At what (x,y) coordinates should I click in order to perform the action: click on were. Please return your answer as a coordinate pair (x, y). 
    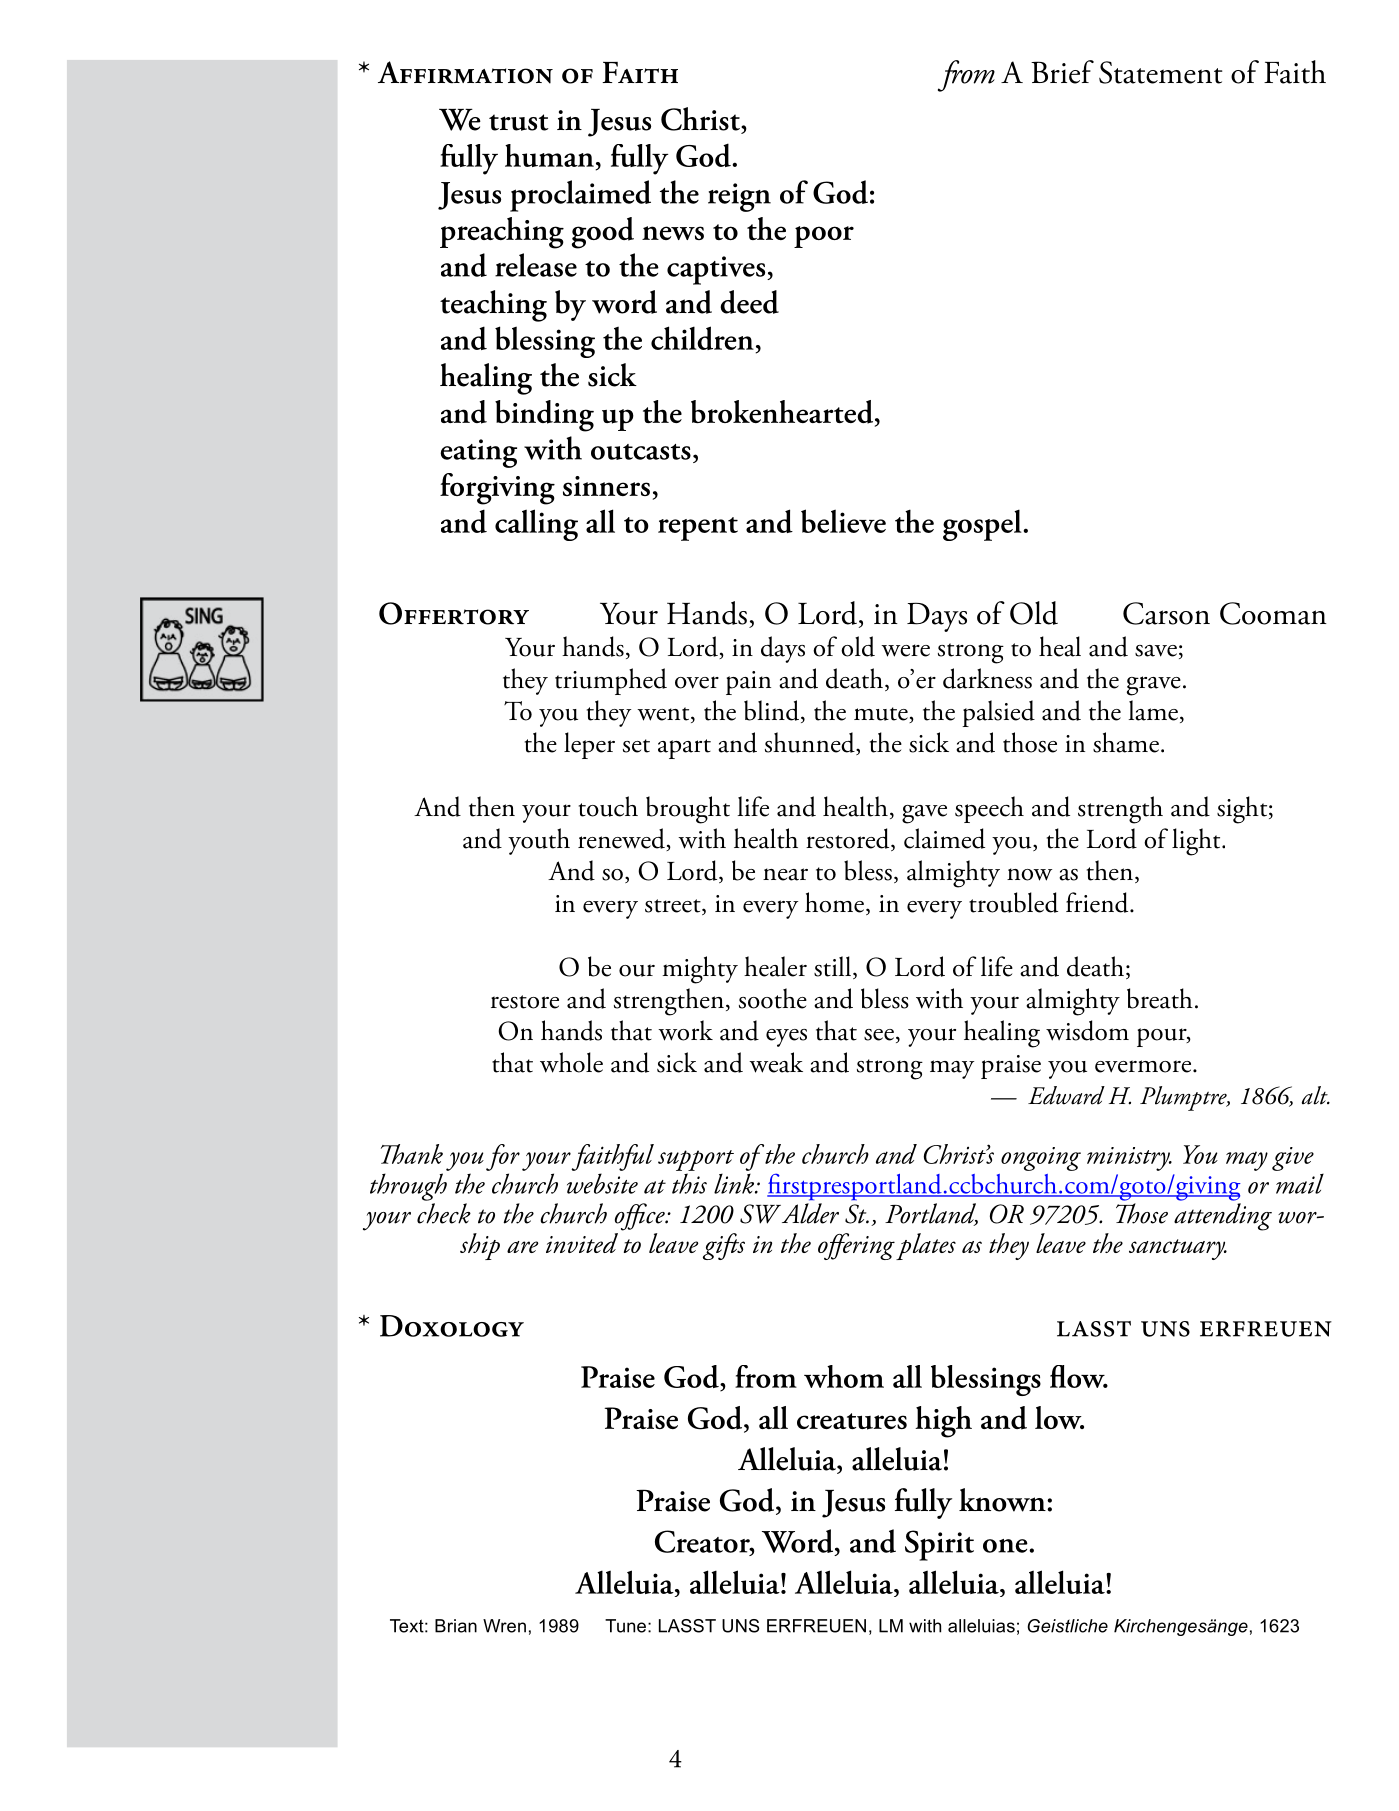
    Looking at the image, I should click on (905, 650).
